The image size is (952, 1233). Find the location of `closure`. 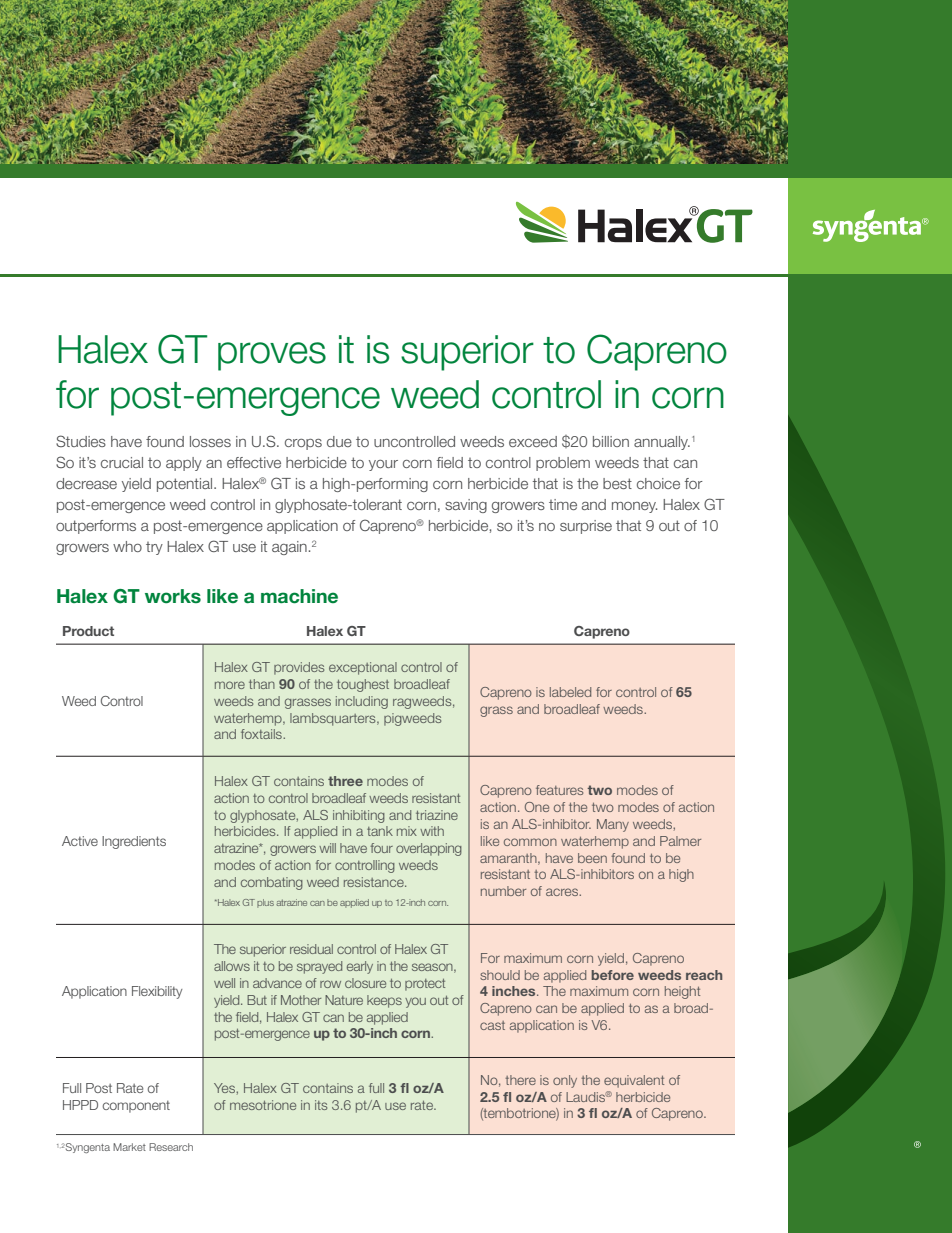

closure is located at coordinates (365, 983).
